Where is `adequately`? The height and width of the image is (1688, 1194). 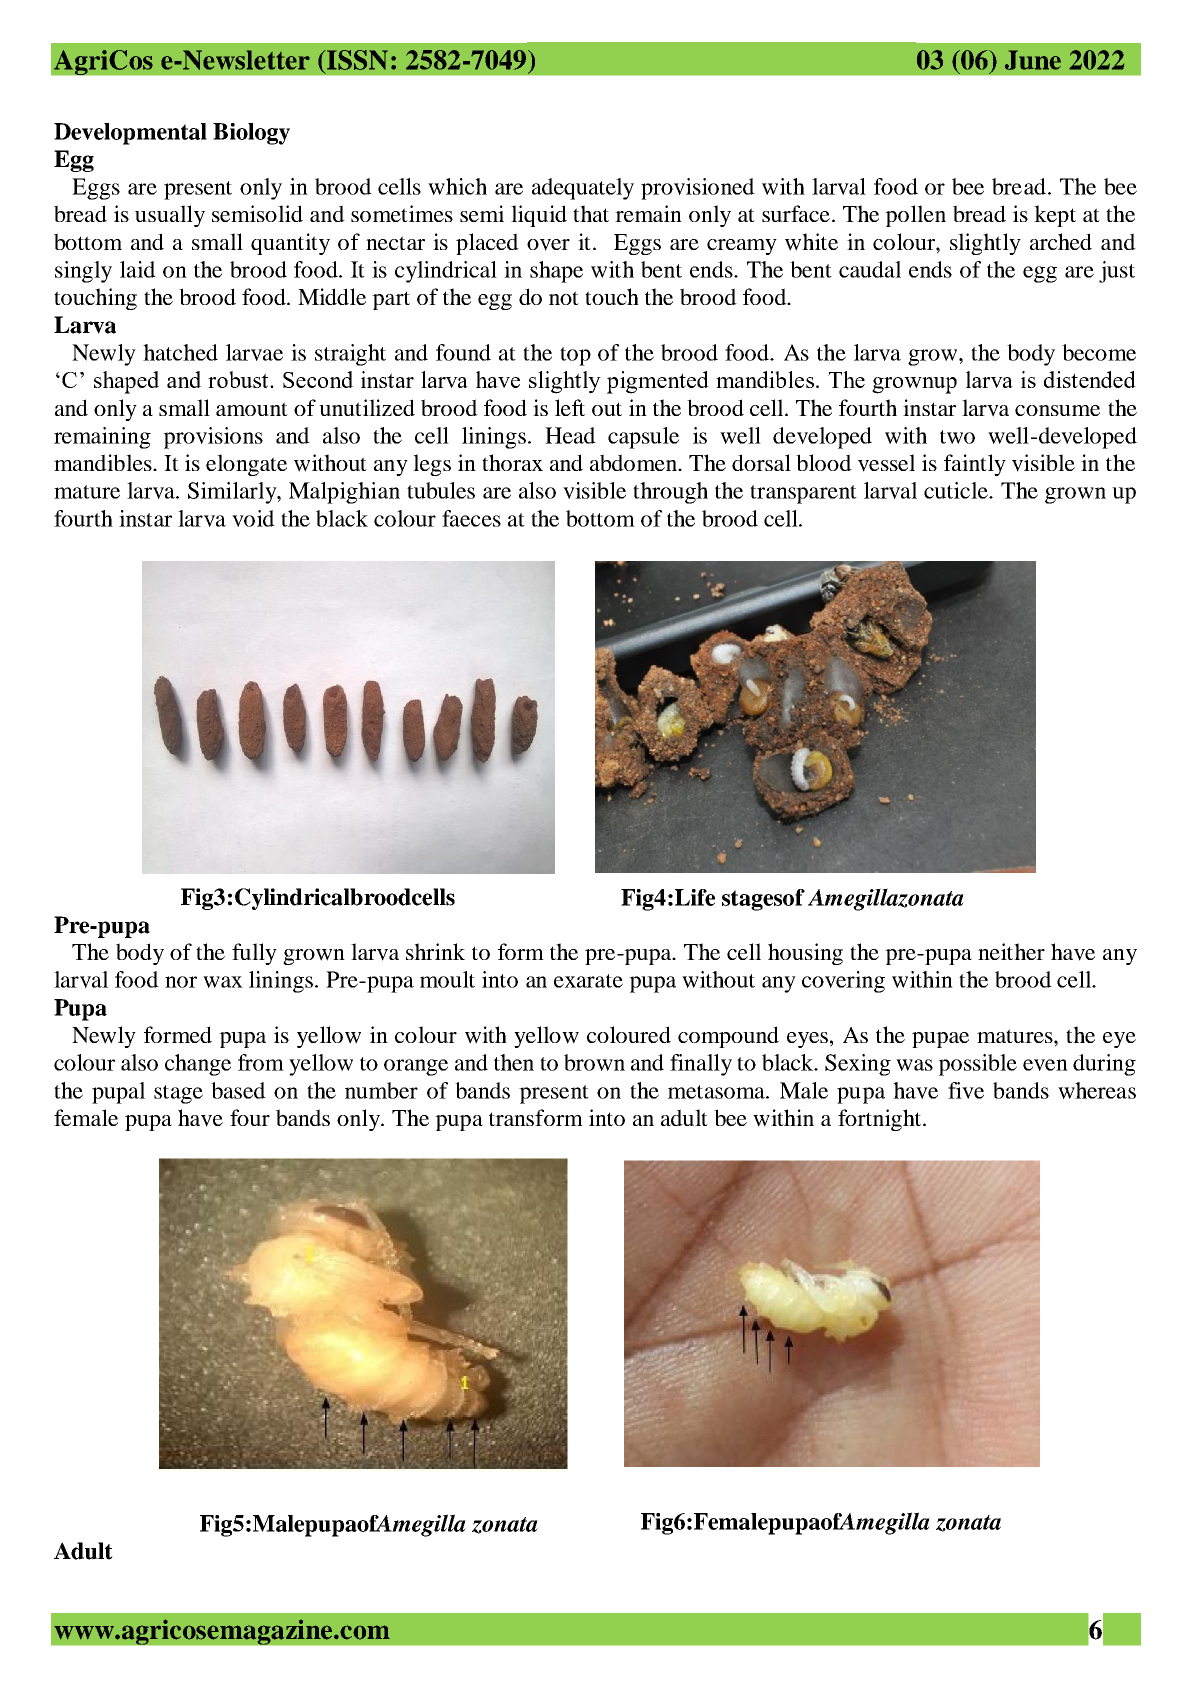 adequately is located at coordinates (583, 189).
